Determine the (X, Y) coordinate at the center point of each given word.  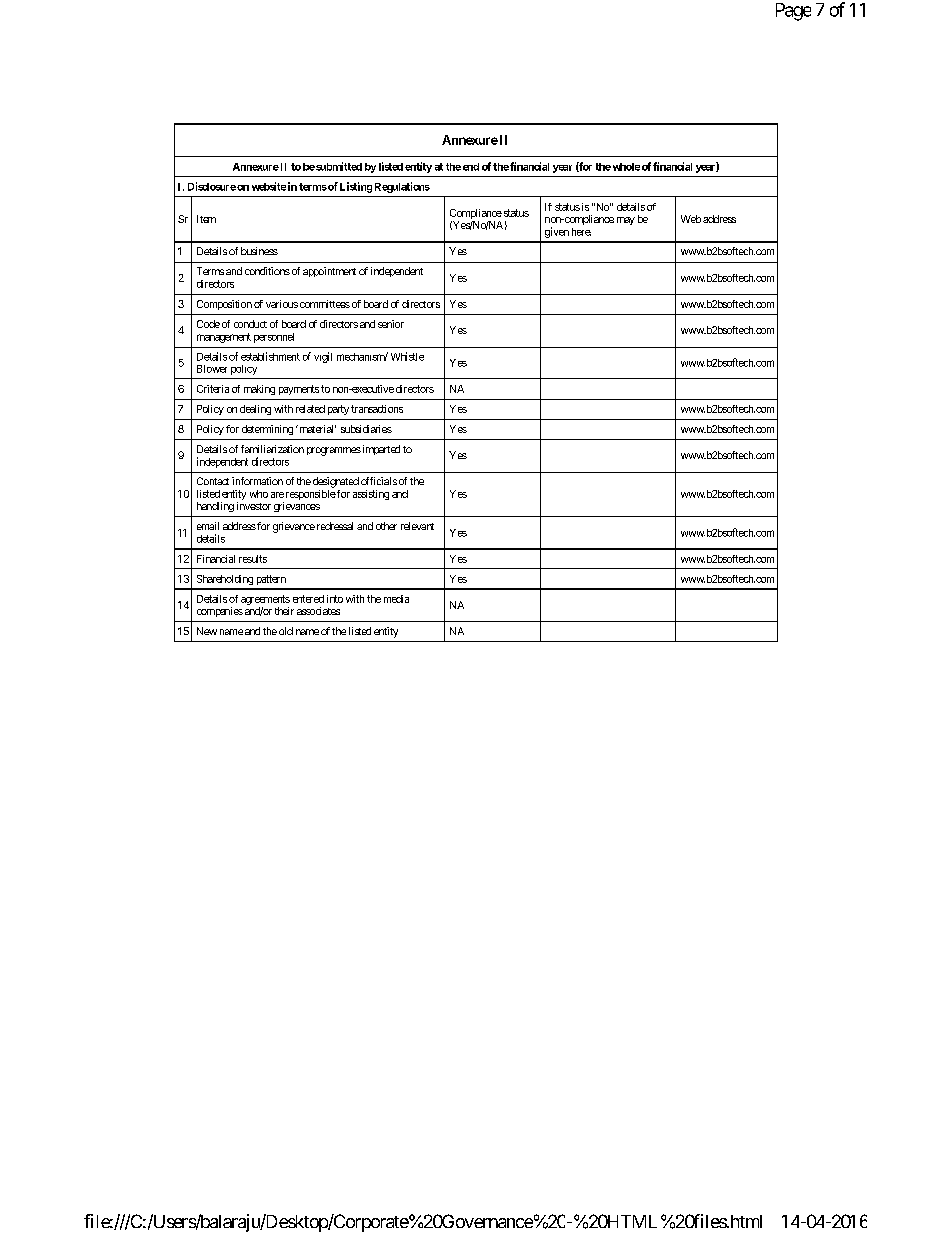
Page (793, 12)
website (269, 186)
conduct (250, 324)
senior (391, 324)
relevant (417, 526)
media (396, 599)
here (581, 232)
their (284, 611)
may (626, 221)
